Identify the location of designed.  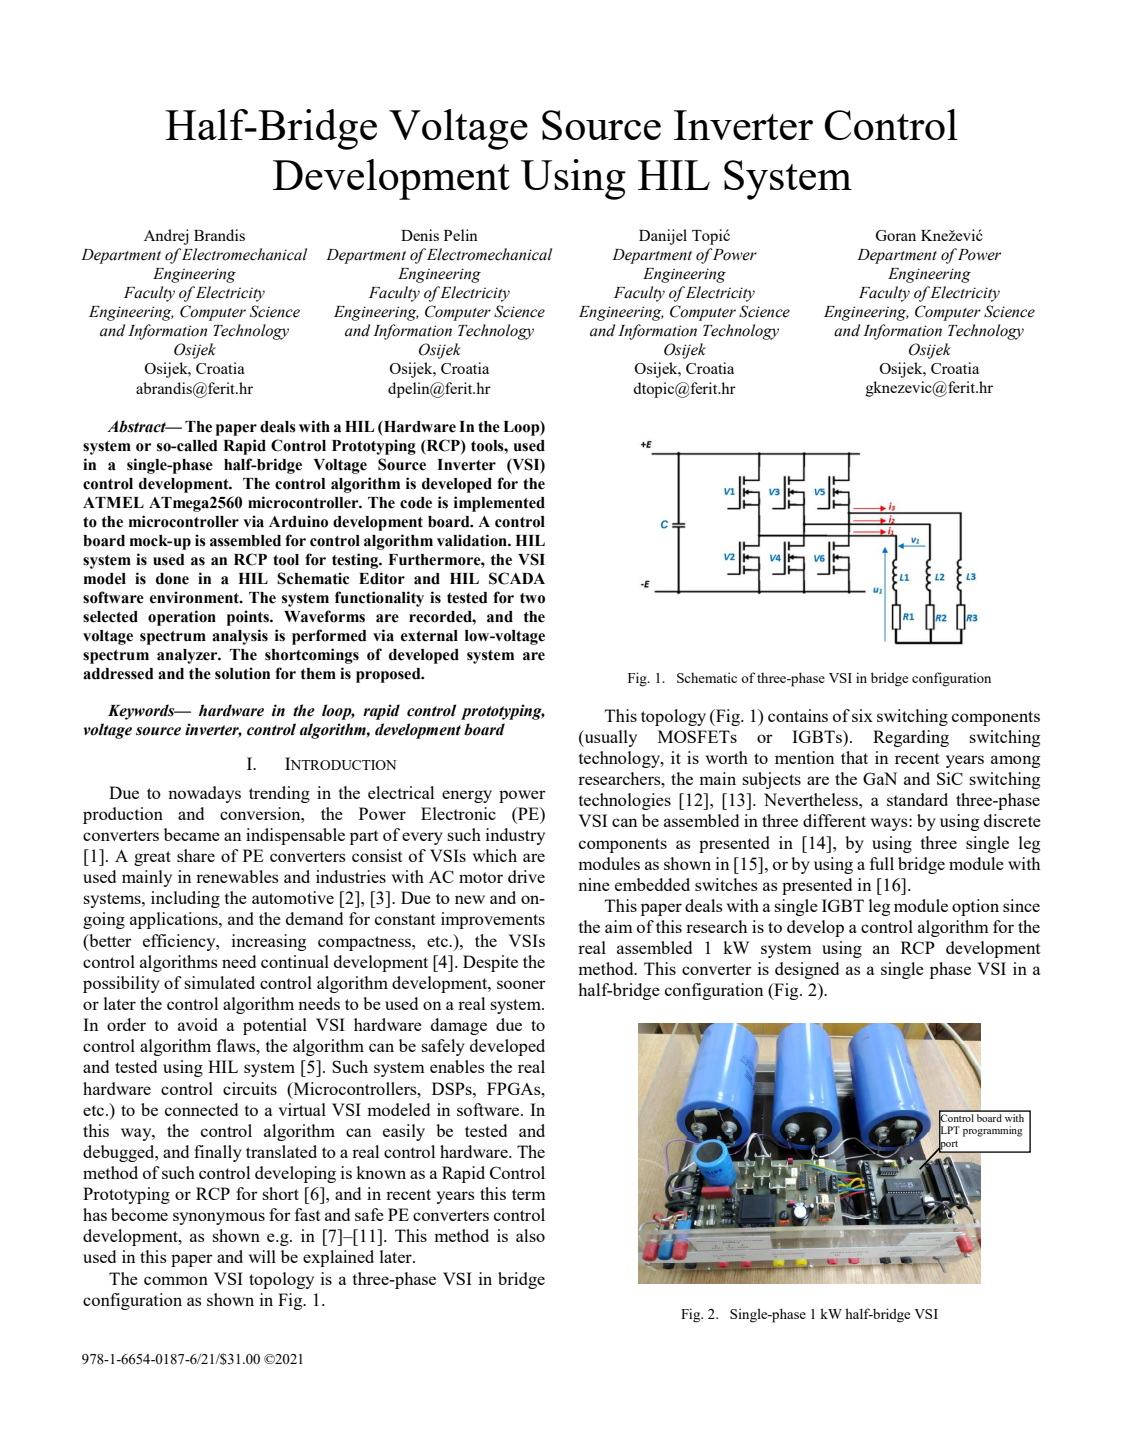
(807, 970).
